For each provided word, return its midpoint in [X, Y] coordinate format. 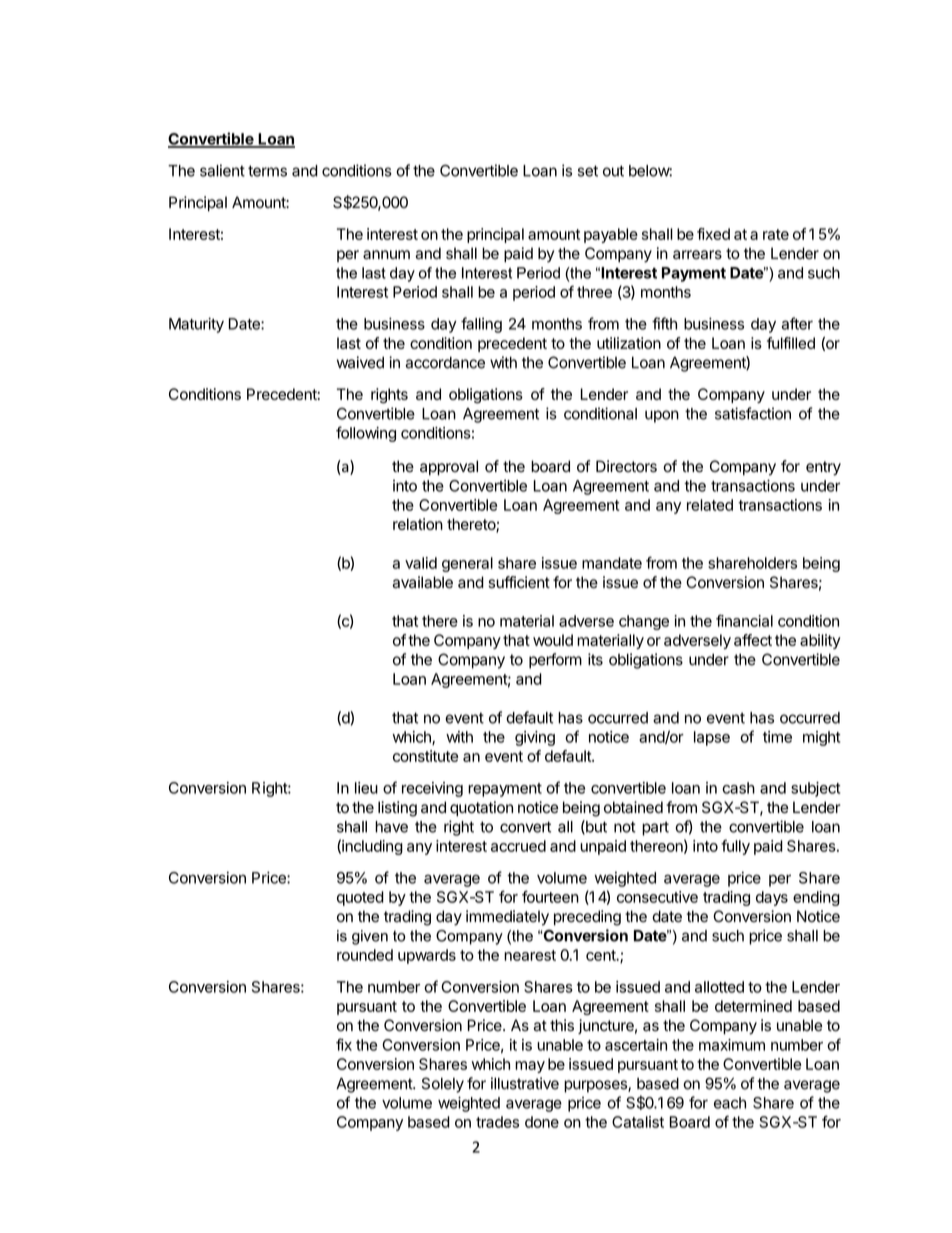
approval [449, 468]
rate [776, 234]
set [588, 171]
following [366, 434]
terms [267, 171]
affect [753, 640]
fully [735, 847]
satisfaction [753, 413]
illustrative [525, 1083]
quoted [360, 898]
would [553, 640]
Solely [443, 1085]
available [422, 582]
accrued [518, 846]
